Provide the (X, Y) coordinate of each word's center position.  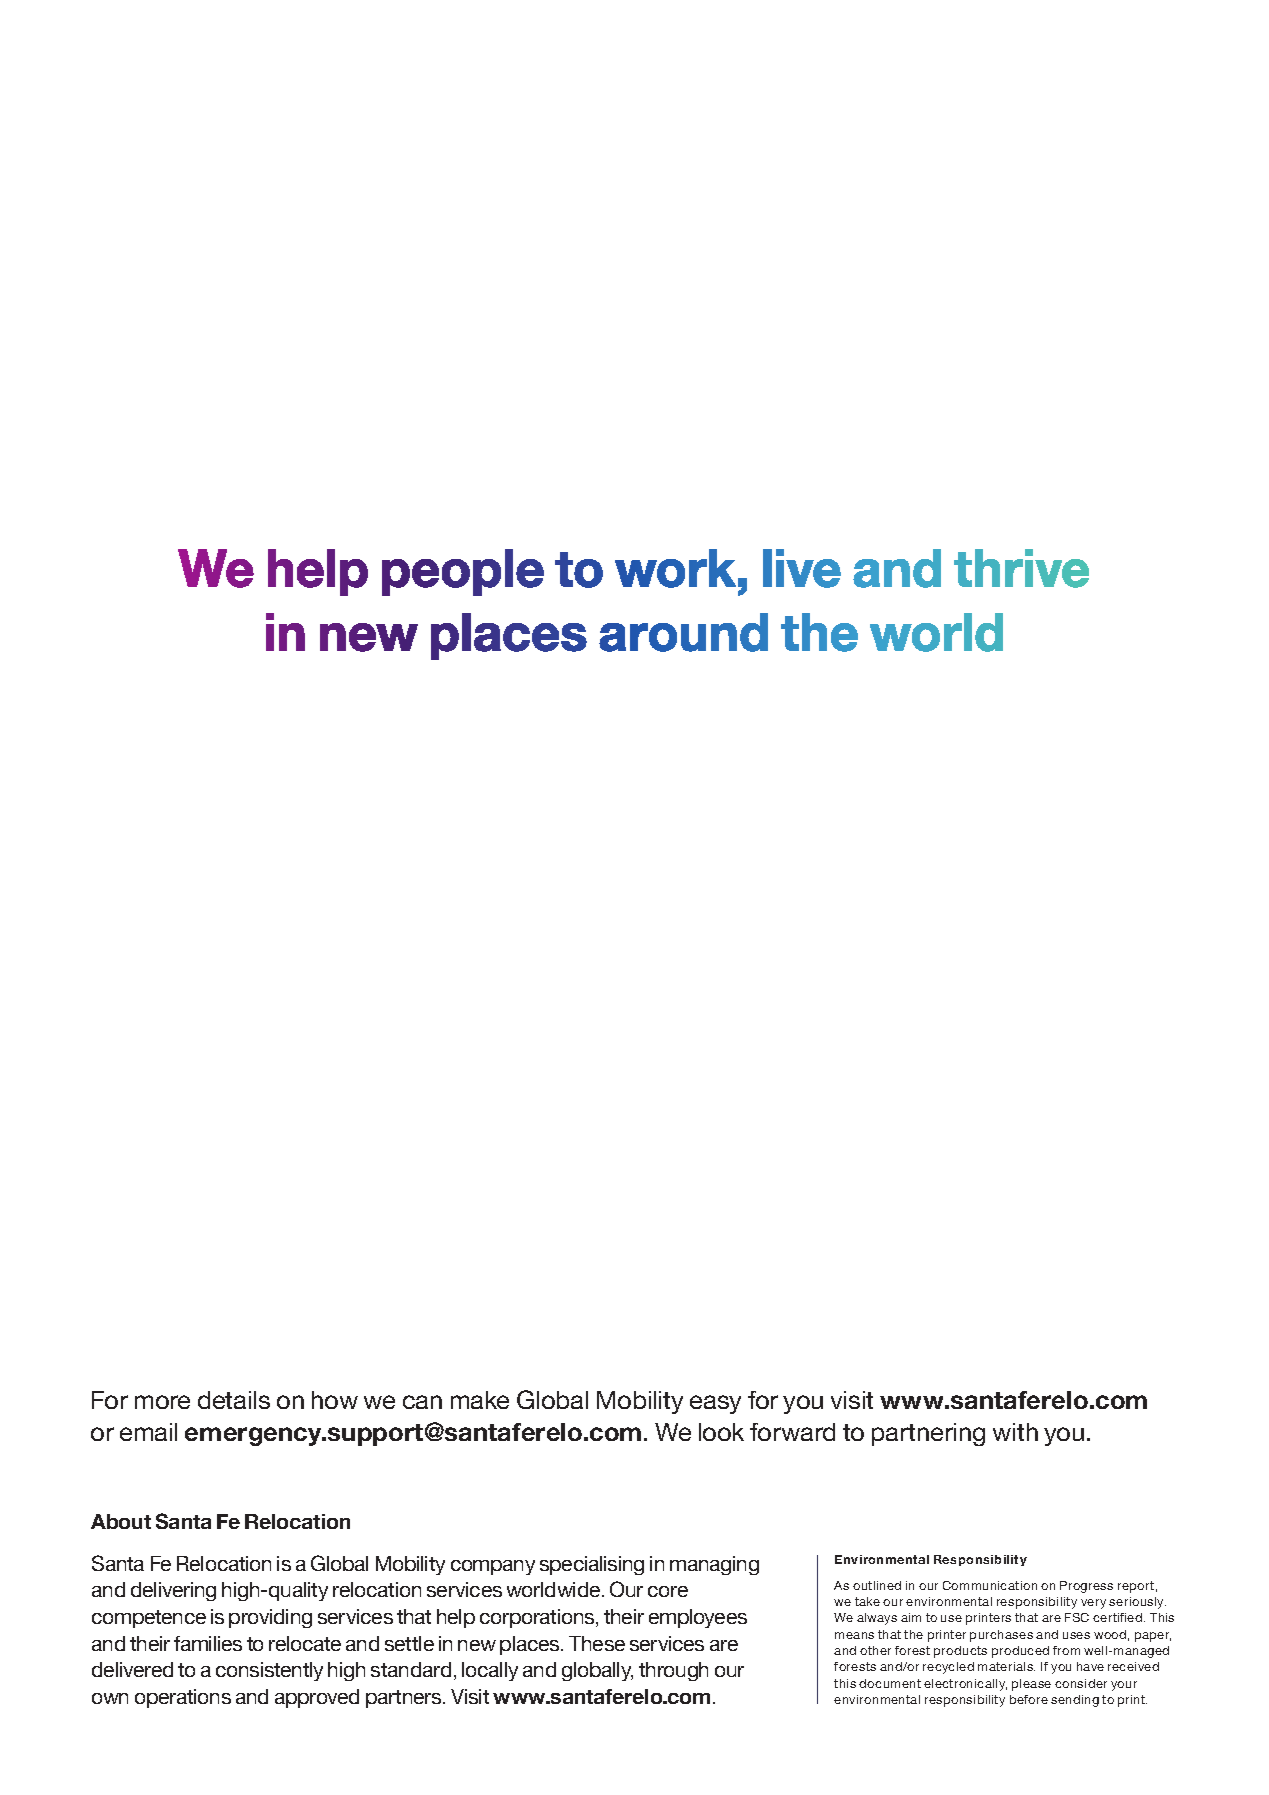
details (234, 1400)
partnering (928, 1434)
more (162, 1402)
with (1015, 1432)
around (683, 632)
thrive (1021, 568)
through (673, 1671)
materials (1006, 1666)
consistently (269, 1671)
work (675, 568)
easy (715, 1404)
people (463, 572)
